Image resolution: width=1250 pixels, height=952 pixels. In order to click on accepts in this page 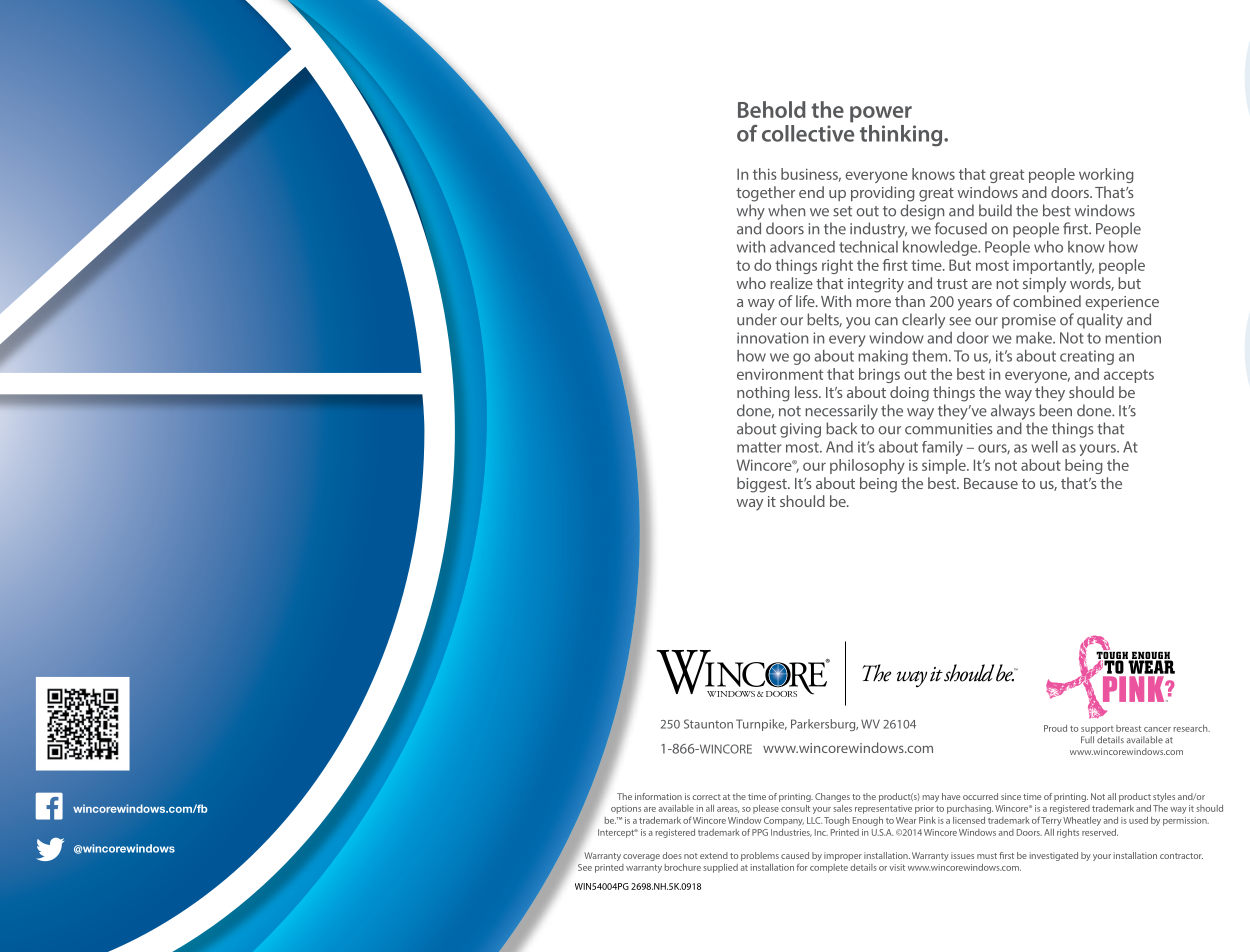, I will do `click(1129, 376)`.
